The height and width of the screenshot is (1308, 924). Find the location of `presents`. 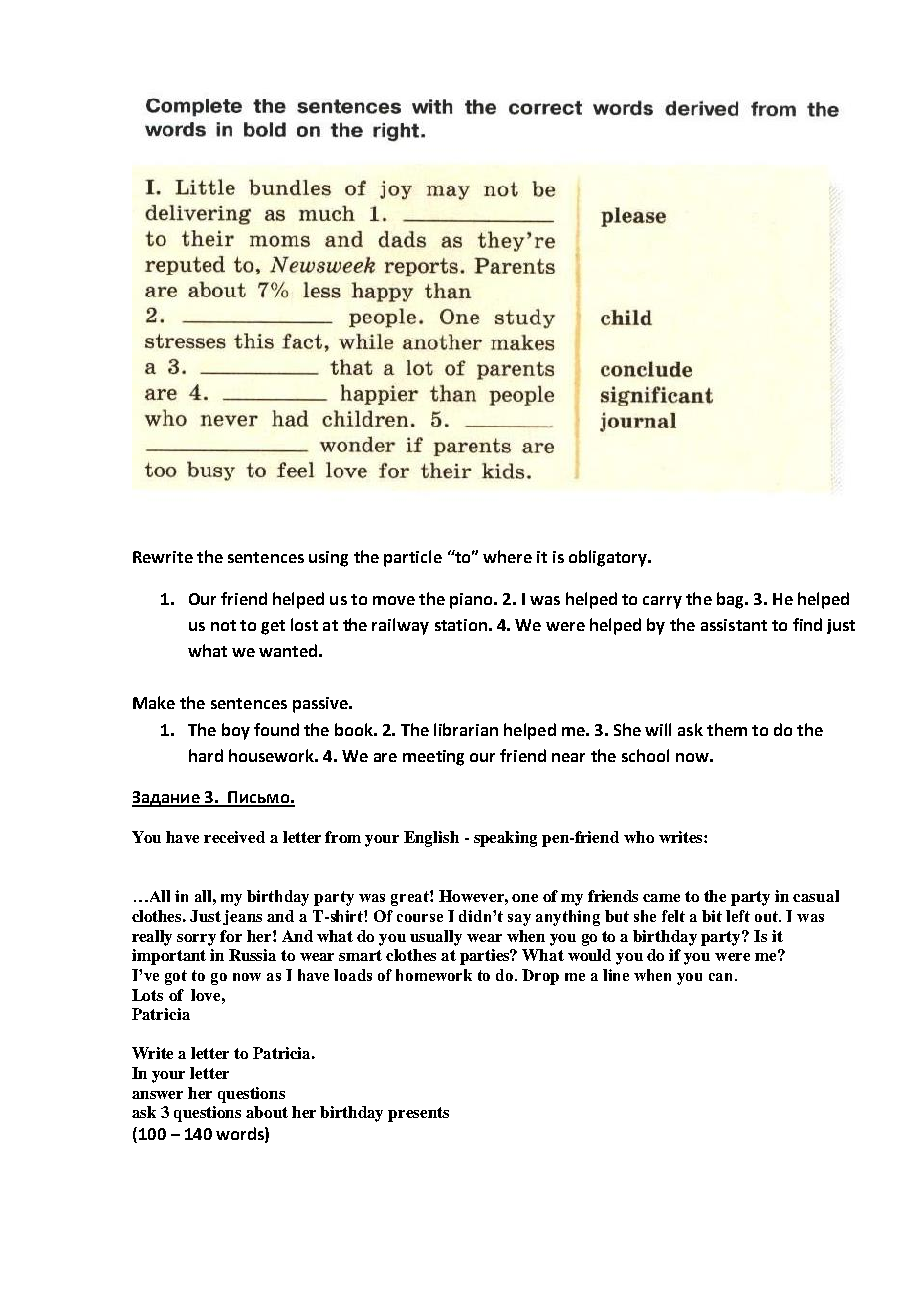

presents is located at coordinates (418, 1114).
